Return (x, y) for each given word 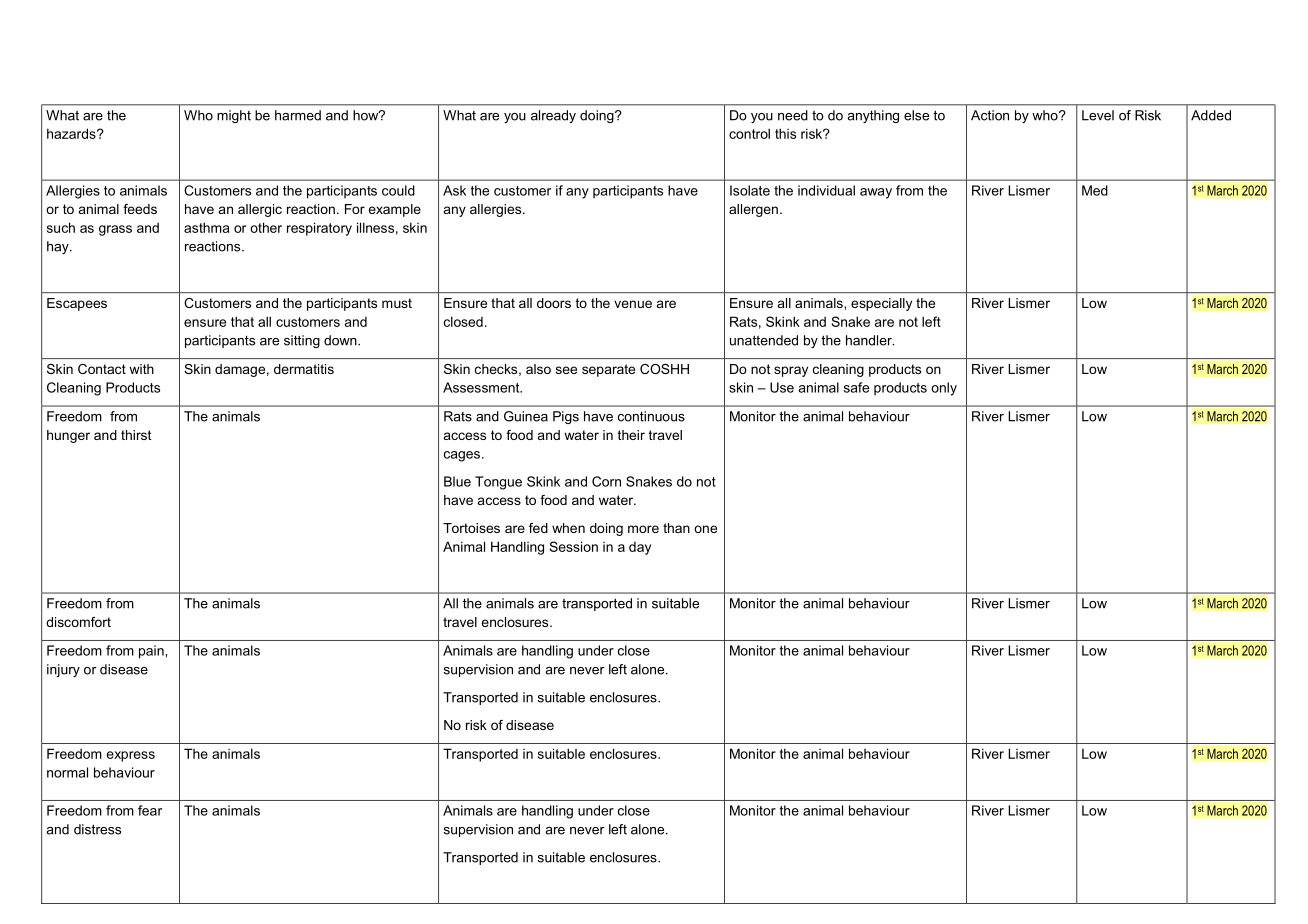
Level (1098, 115)
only (944, 389)
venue (633, 304)
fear (150, 810)
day (640, 548)
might (234, 116)
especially (881, 304)
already (553, 116)
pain (152, 652)
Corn (606, 481)
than (676, 528)
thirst (136, 435)
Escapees (77, 304)
